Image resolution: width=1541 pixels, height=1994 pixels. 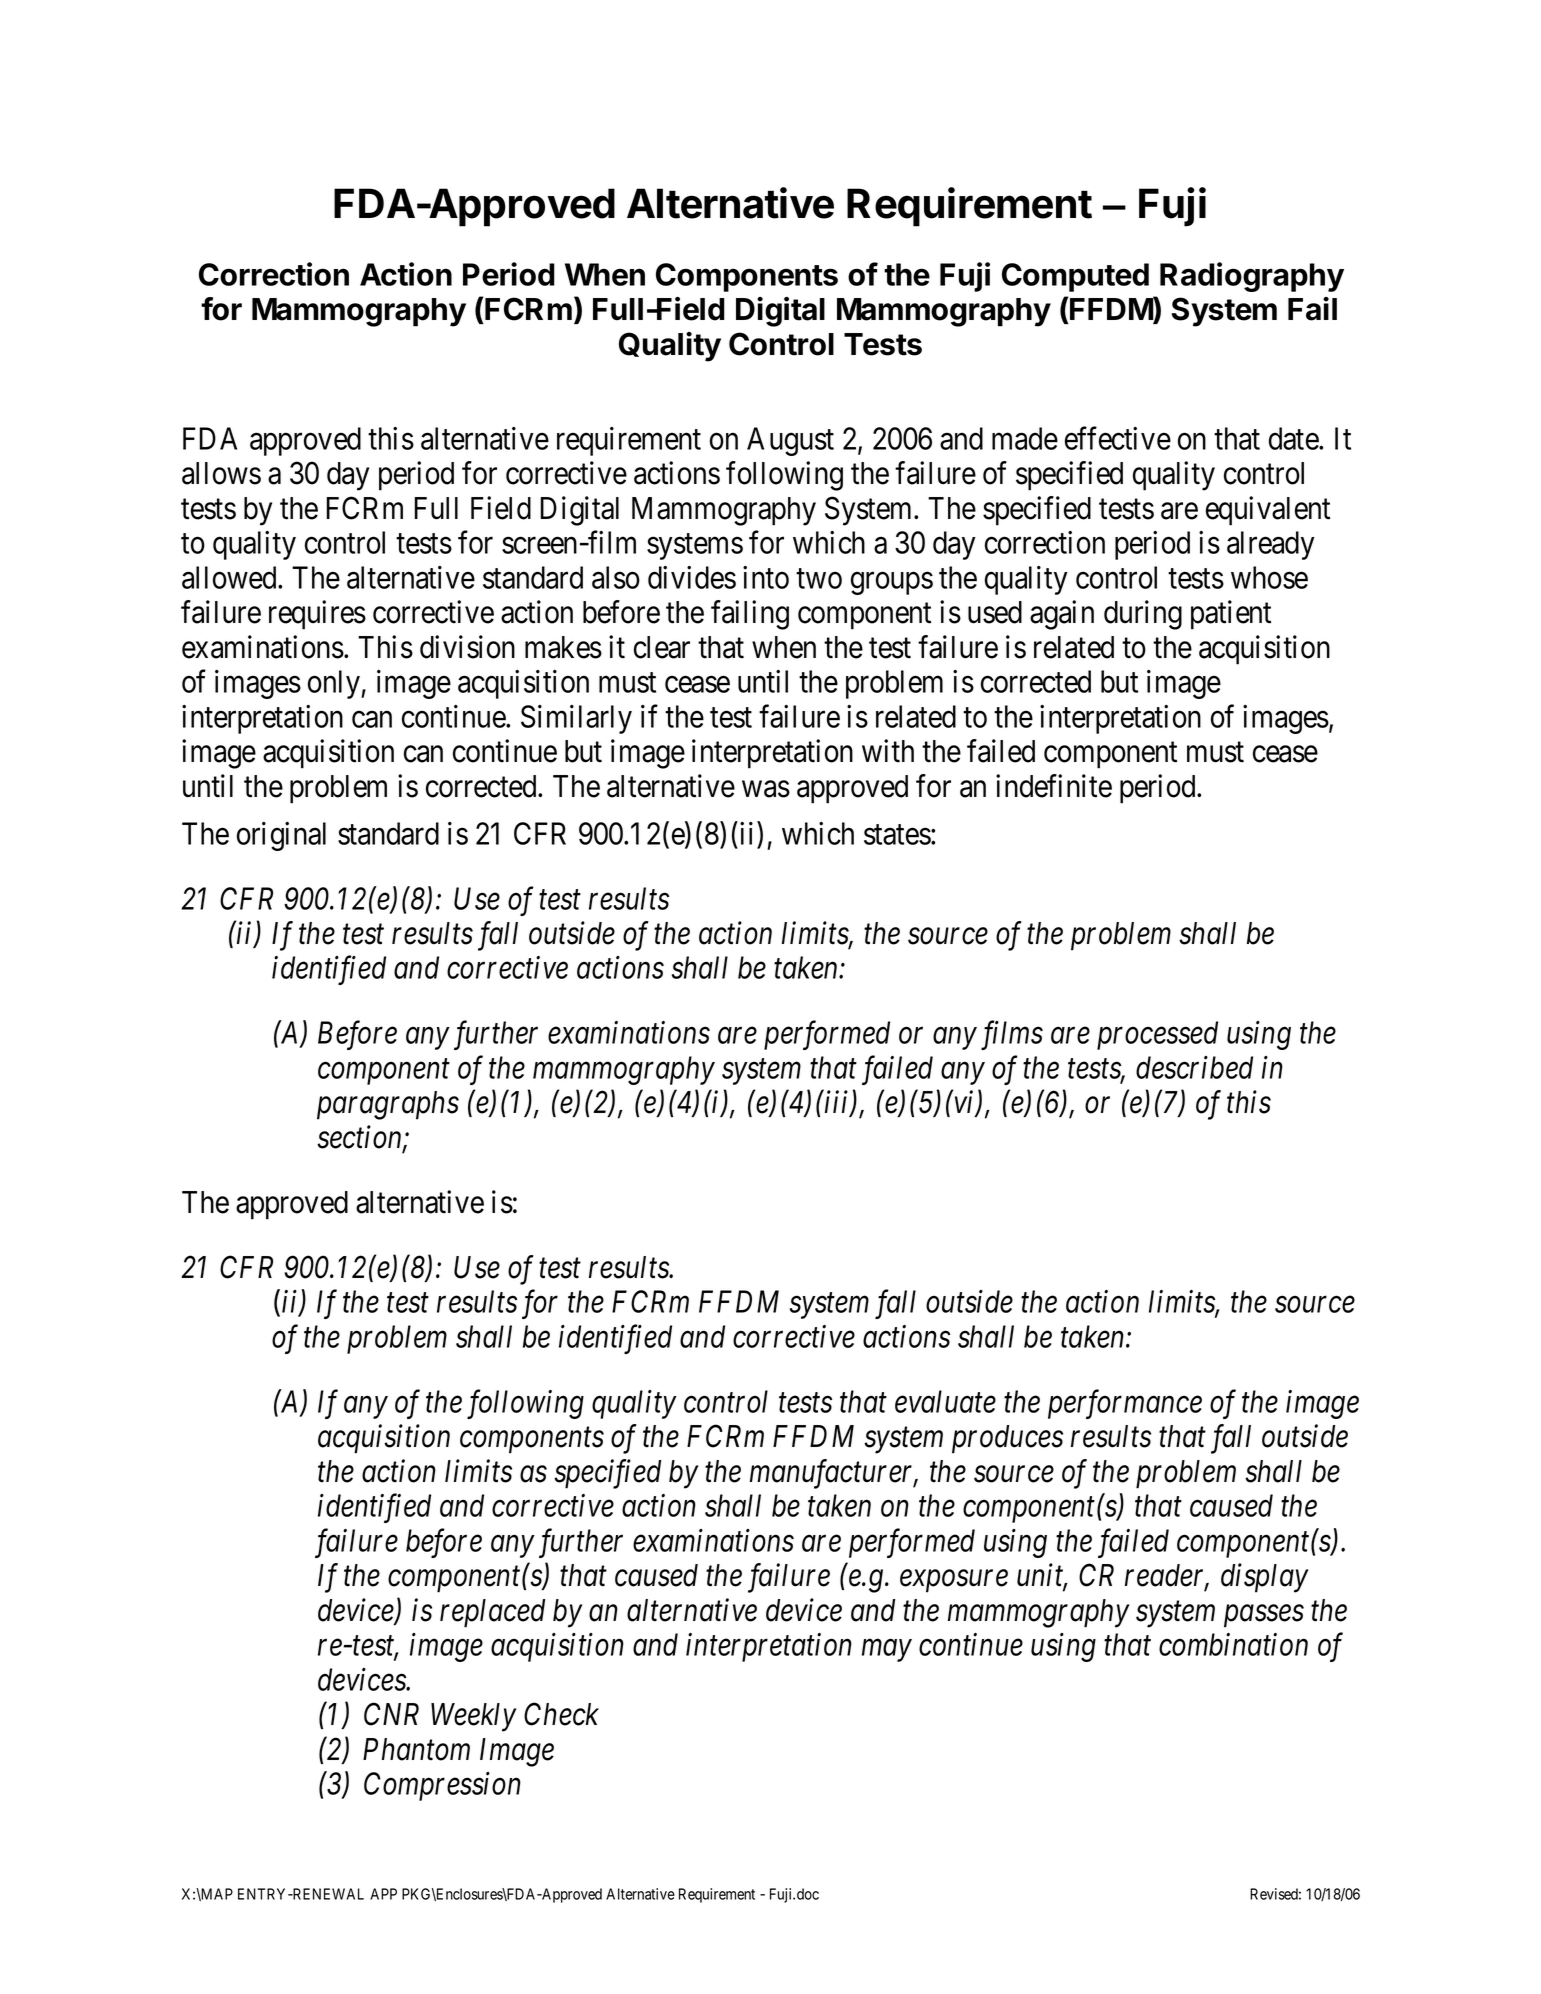 What do you see at coordinates (391, 1714) in the image?
I see `CNR` at bounding box center [391, 1714].
